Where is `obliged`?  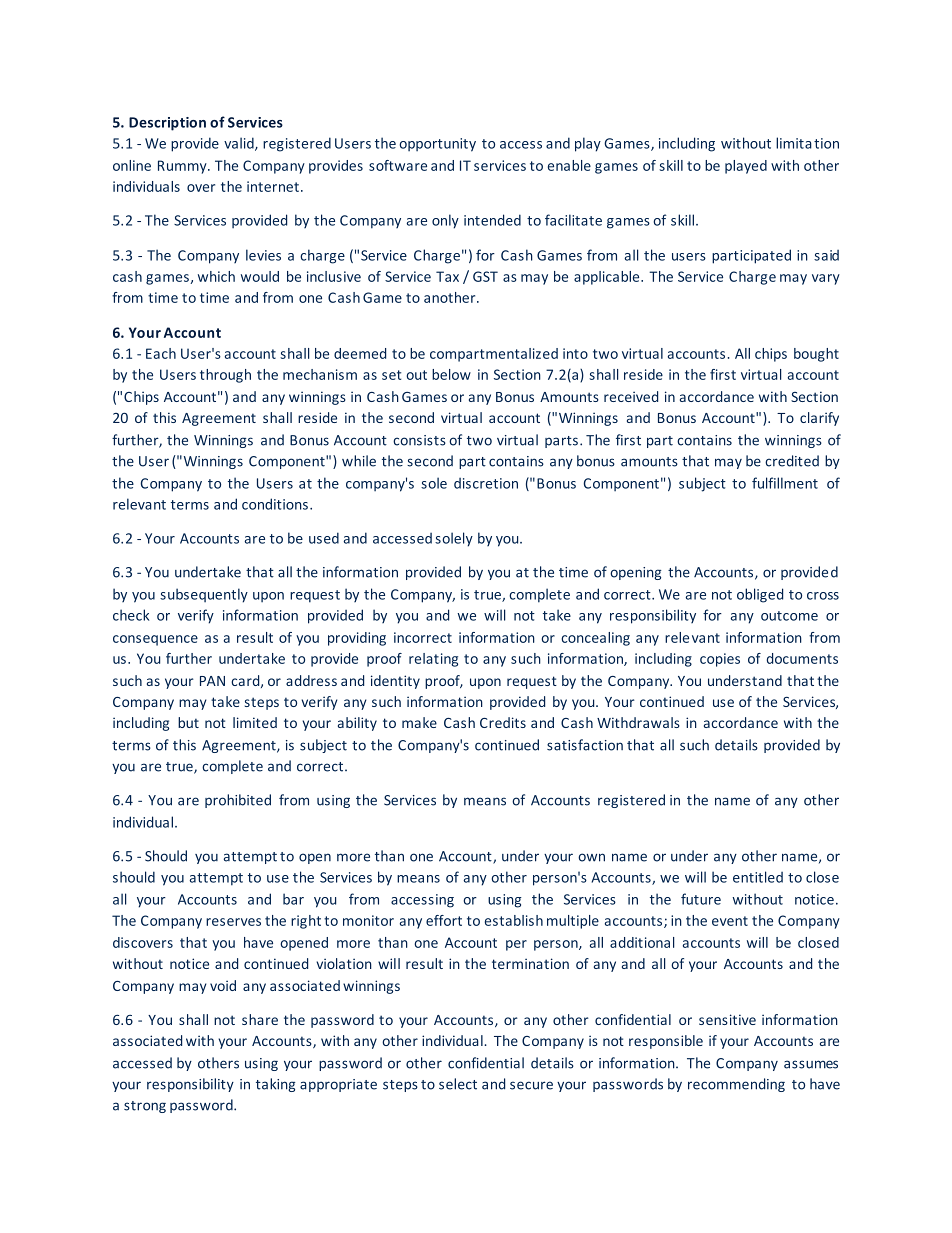 obliged is located at coordinates (760, 595).
